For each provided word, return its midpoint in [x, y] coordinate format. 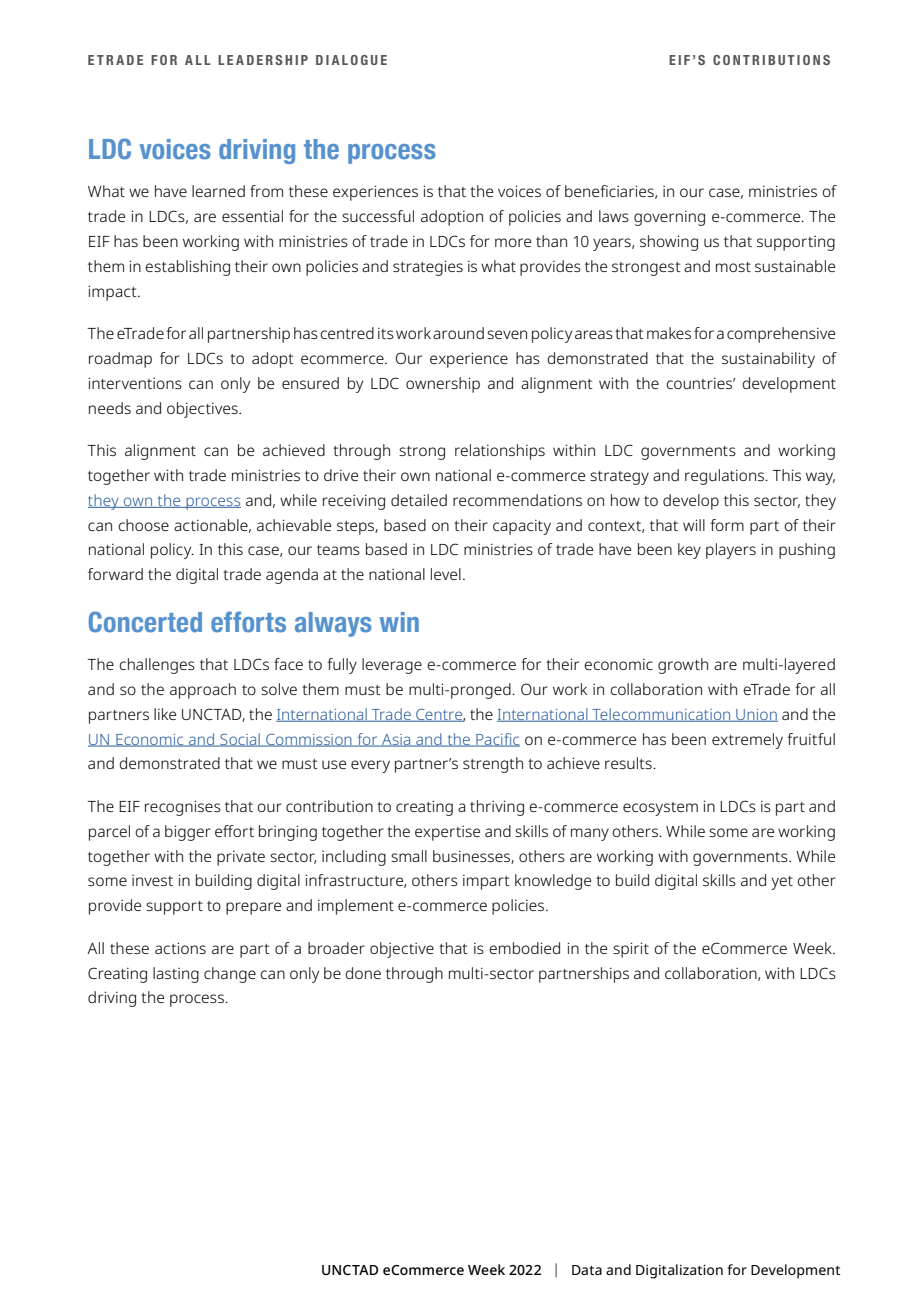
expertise [447, 833]
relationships [500, 452]
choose [143, 525]
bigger [188, 833]
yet [782, 883]
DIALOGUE [351, 60]
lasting [176, 975]
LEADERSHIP [263, 60]
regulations [726, 477]
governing [669, 218]
